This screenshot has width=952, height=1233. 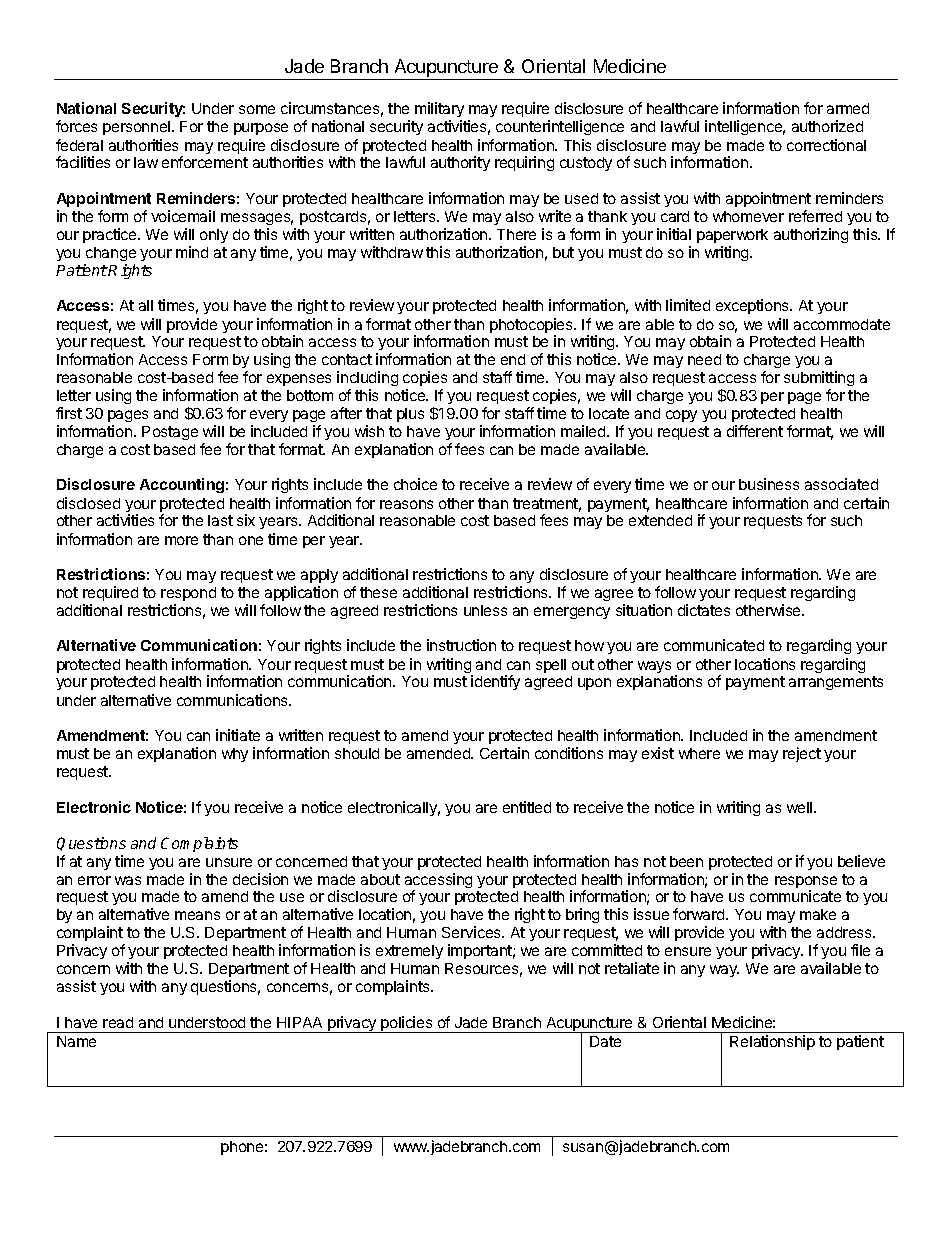 What do you see at coordinates (229, 862) in the screenshot?
I see `unsure` at bounding box center [229, 862].
